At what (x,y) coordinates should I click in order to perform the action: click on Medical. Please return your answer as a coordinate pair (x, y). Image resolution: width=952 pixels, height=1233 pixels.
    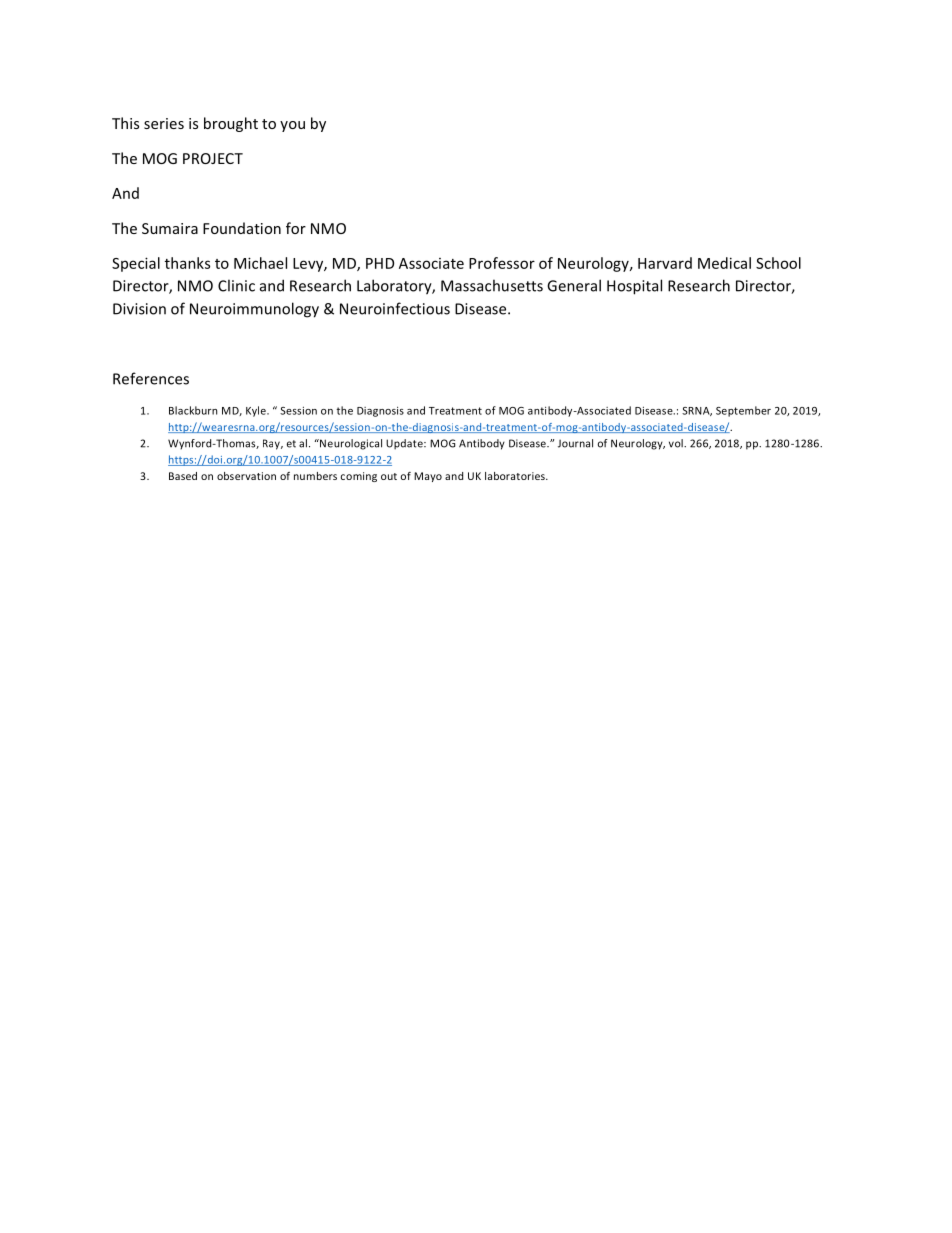
    Looking at the image, I should click on (724, 263).
